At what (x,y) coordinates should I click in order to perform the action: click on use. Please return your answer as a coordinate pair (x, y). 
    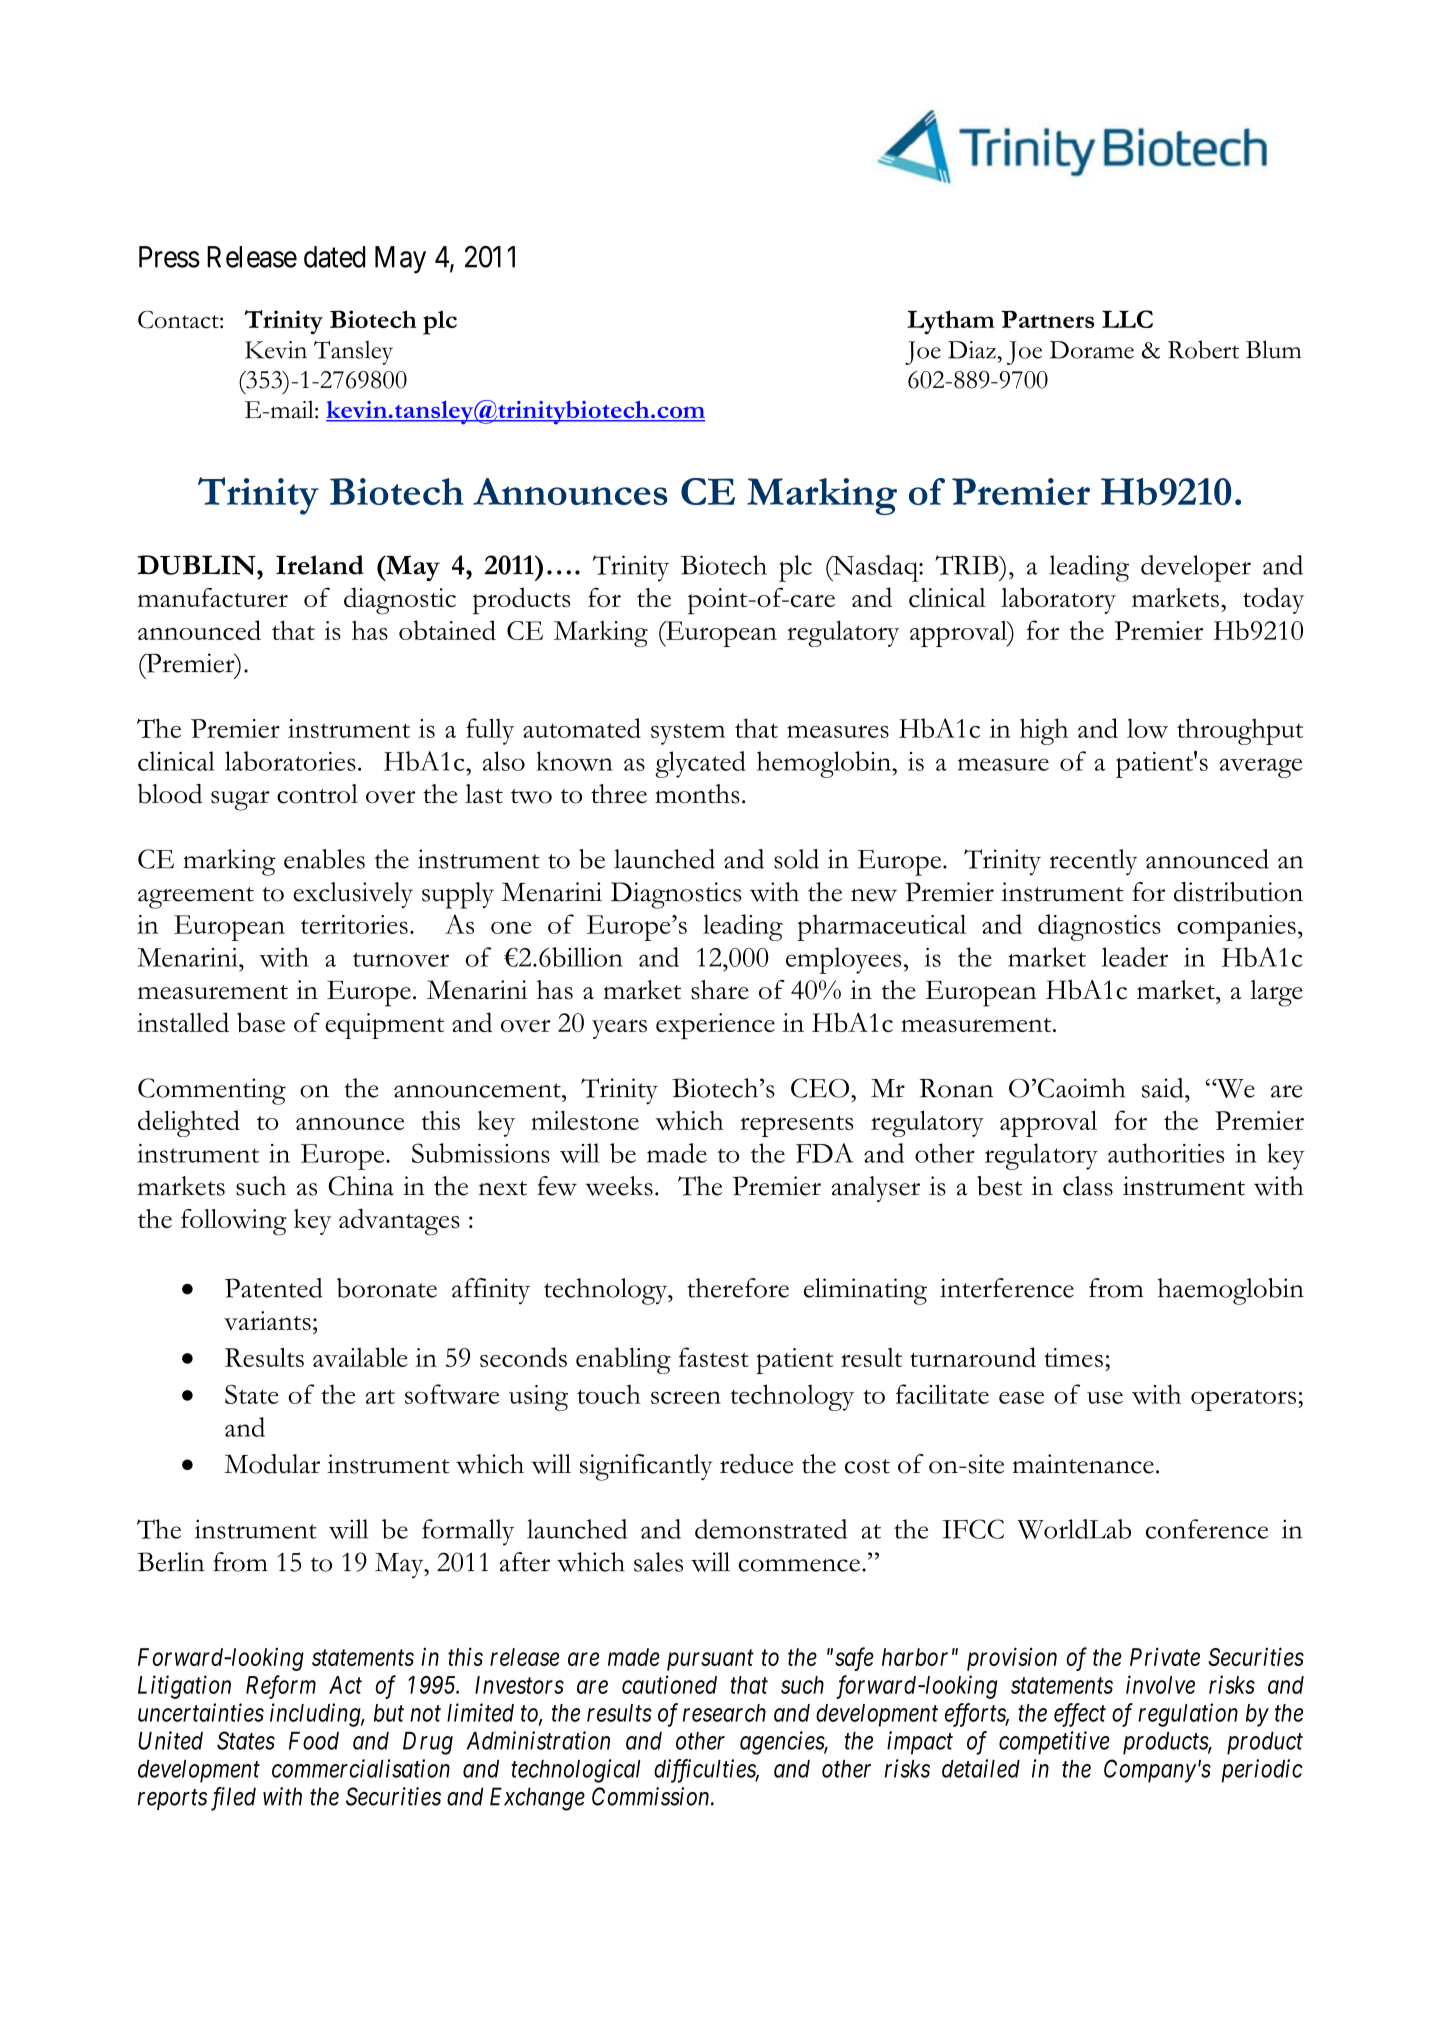
    Looking at the image, I should click on (1105, 1397).
